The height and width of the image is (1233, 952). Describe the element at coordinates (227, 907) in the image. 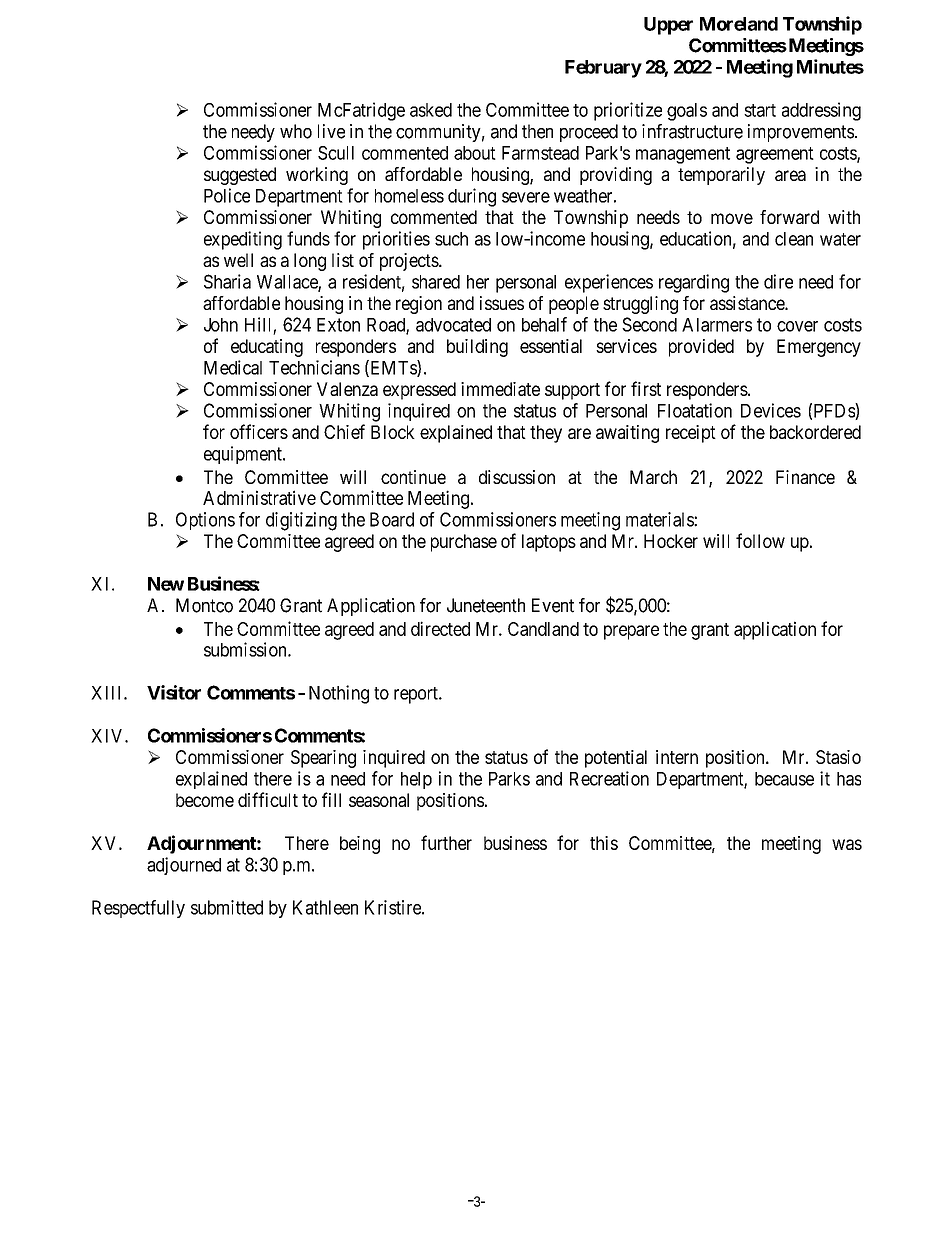

I see `submitted` at that location.
